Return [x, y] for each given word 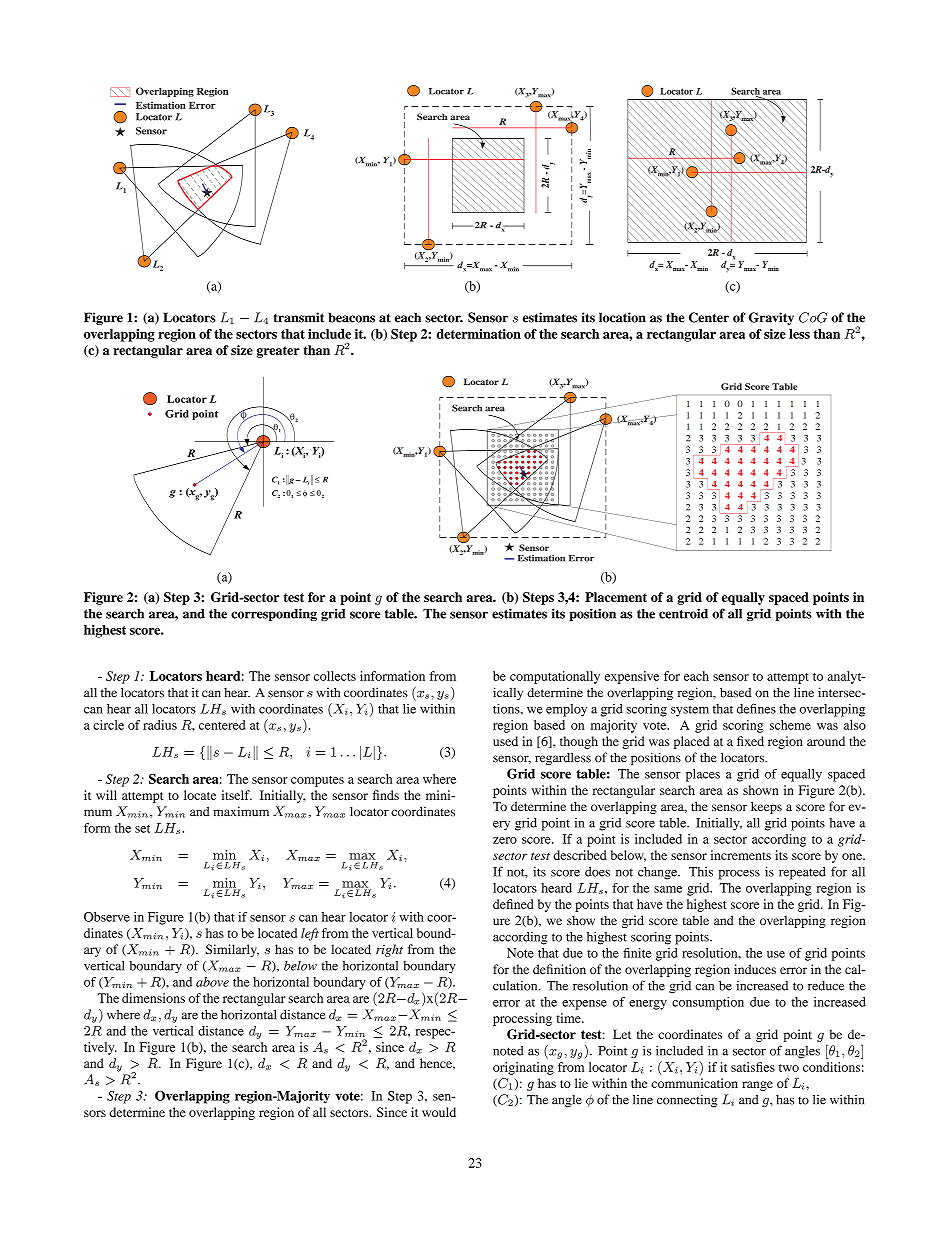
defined [513, 904]
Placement [616, 597]
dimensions [153, 998]
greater [278, 352]
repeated [802, 873]
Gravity [771, 318]
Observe [107, 917]
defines [756, 709]
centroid [683, 613]
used [505, 741]
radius [160, 725]
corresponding [274, 614]
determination [479, 334]
